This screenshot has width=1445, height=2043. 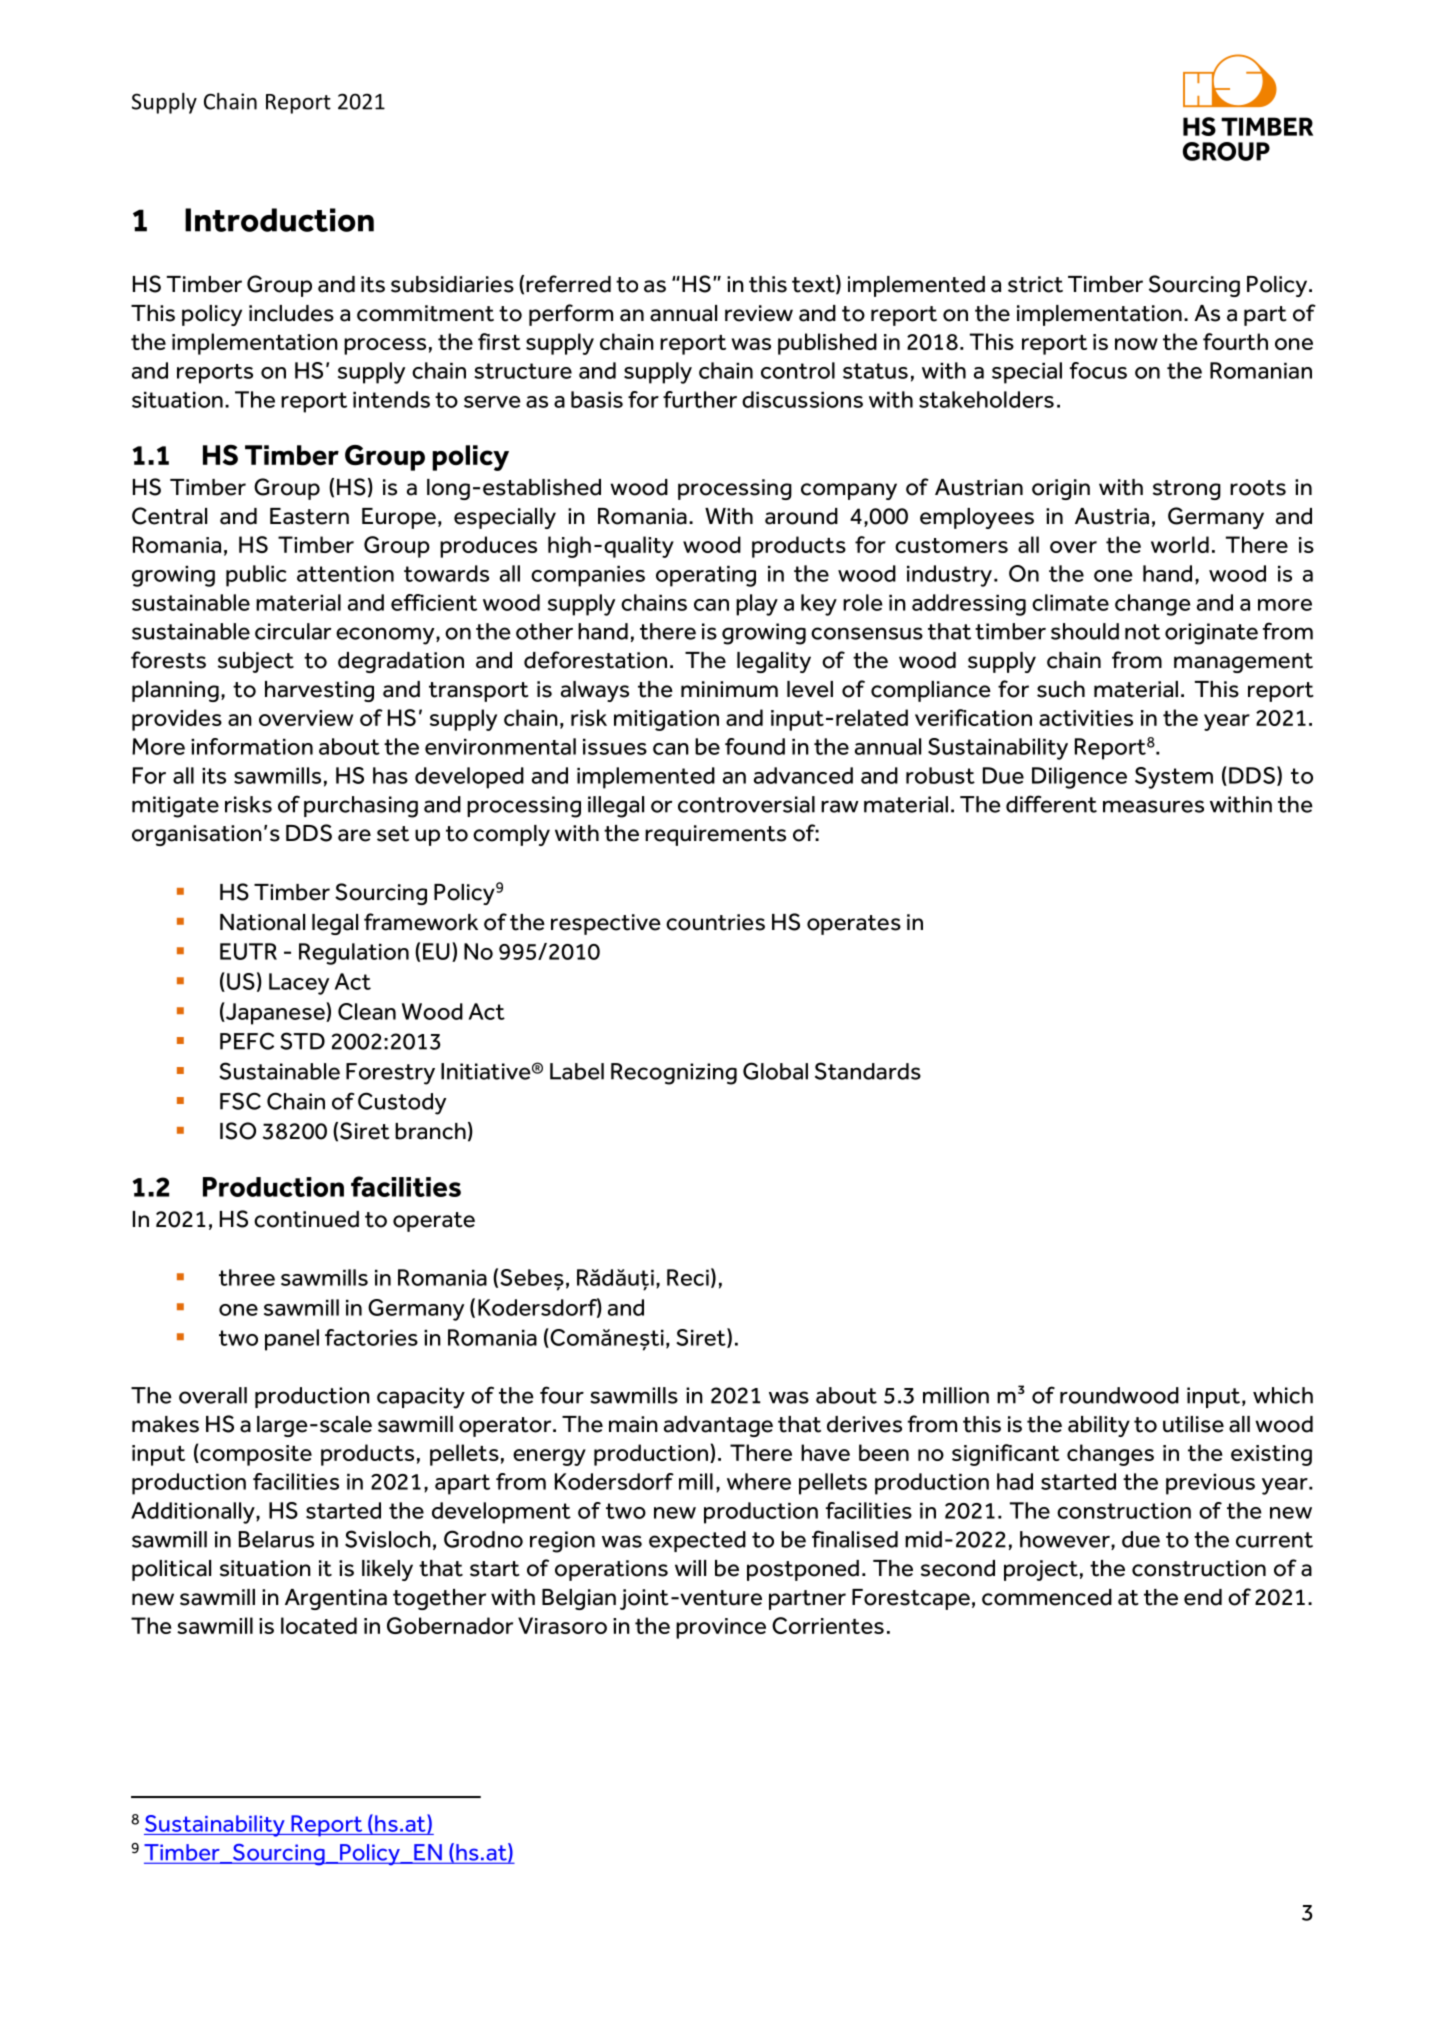 What do you see at coordinates (279, 220) in the screenshot?
I see `Introduction` at bounding box center [279, 220].
